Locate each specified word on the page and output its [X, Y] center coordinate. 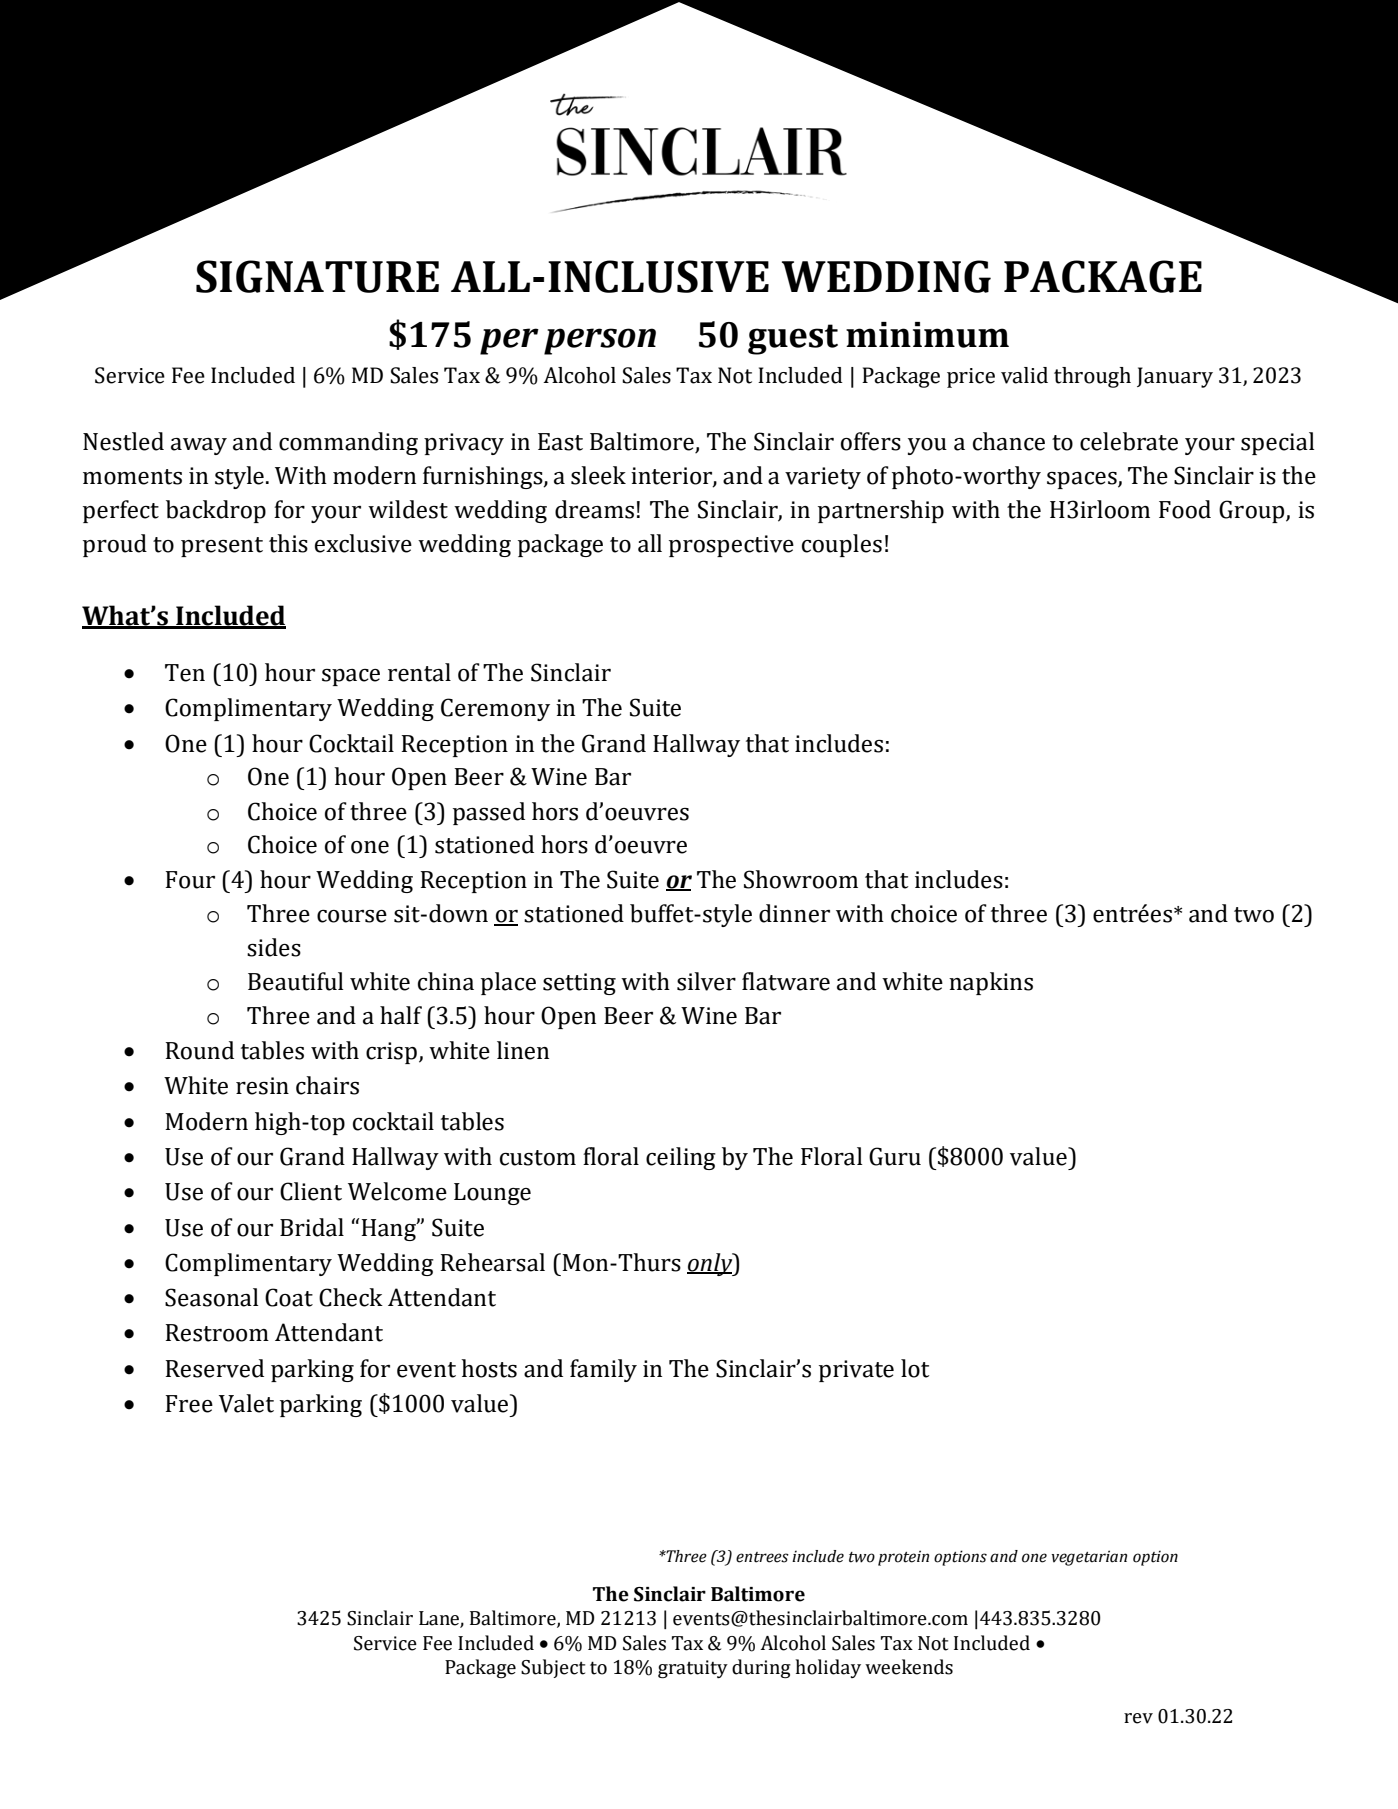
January [1175, 377]
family [603, 1370]
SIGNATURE [317, 276]
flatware [786, 981]
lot [915, 1368]
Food [1185, 509]
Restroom [217, 1333]
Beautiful [295, 981]
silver [706, 981]
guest [793, 339]
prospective [731, 546]
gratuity [693, 1669]
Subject [553, 1668]
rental [419, 672]
